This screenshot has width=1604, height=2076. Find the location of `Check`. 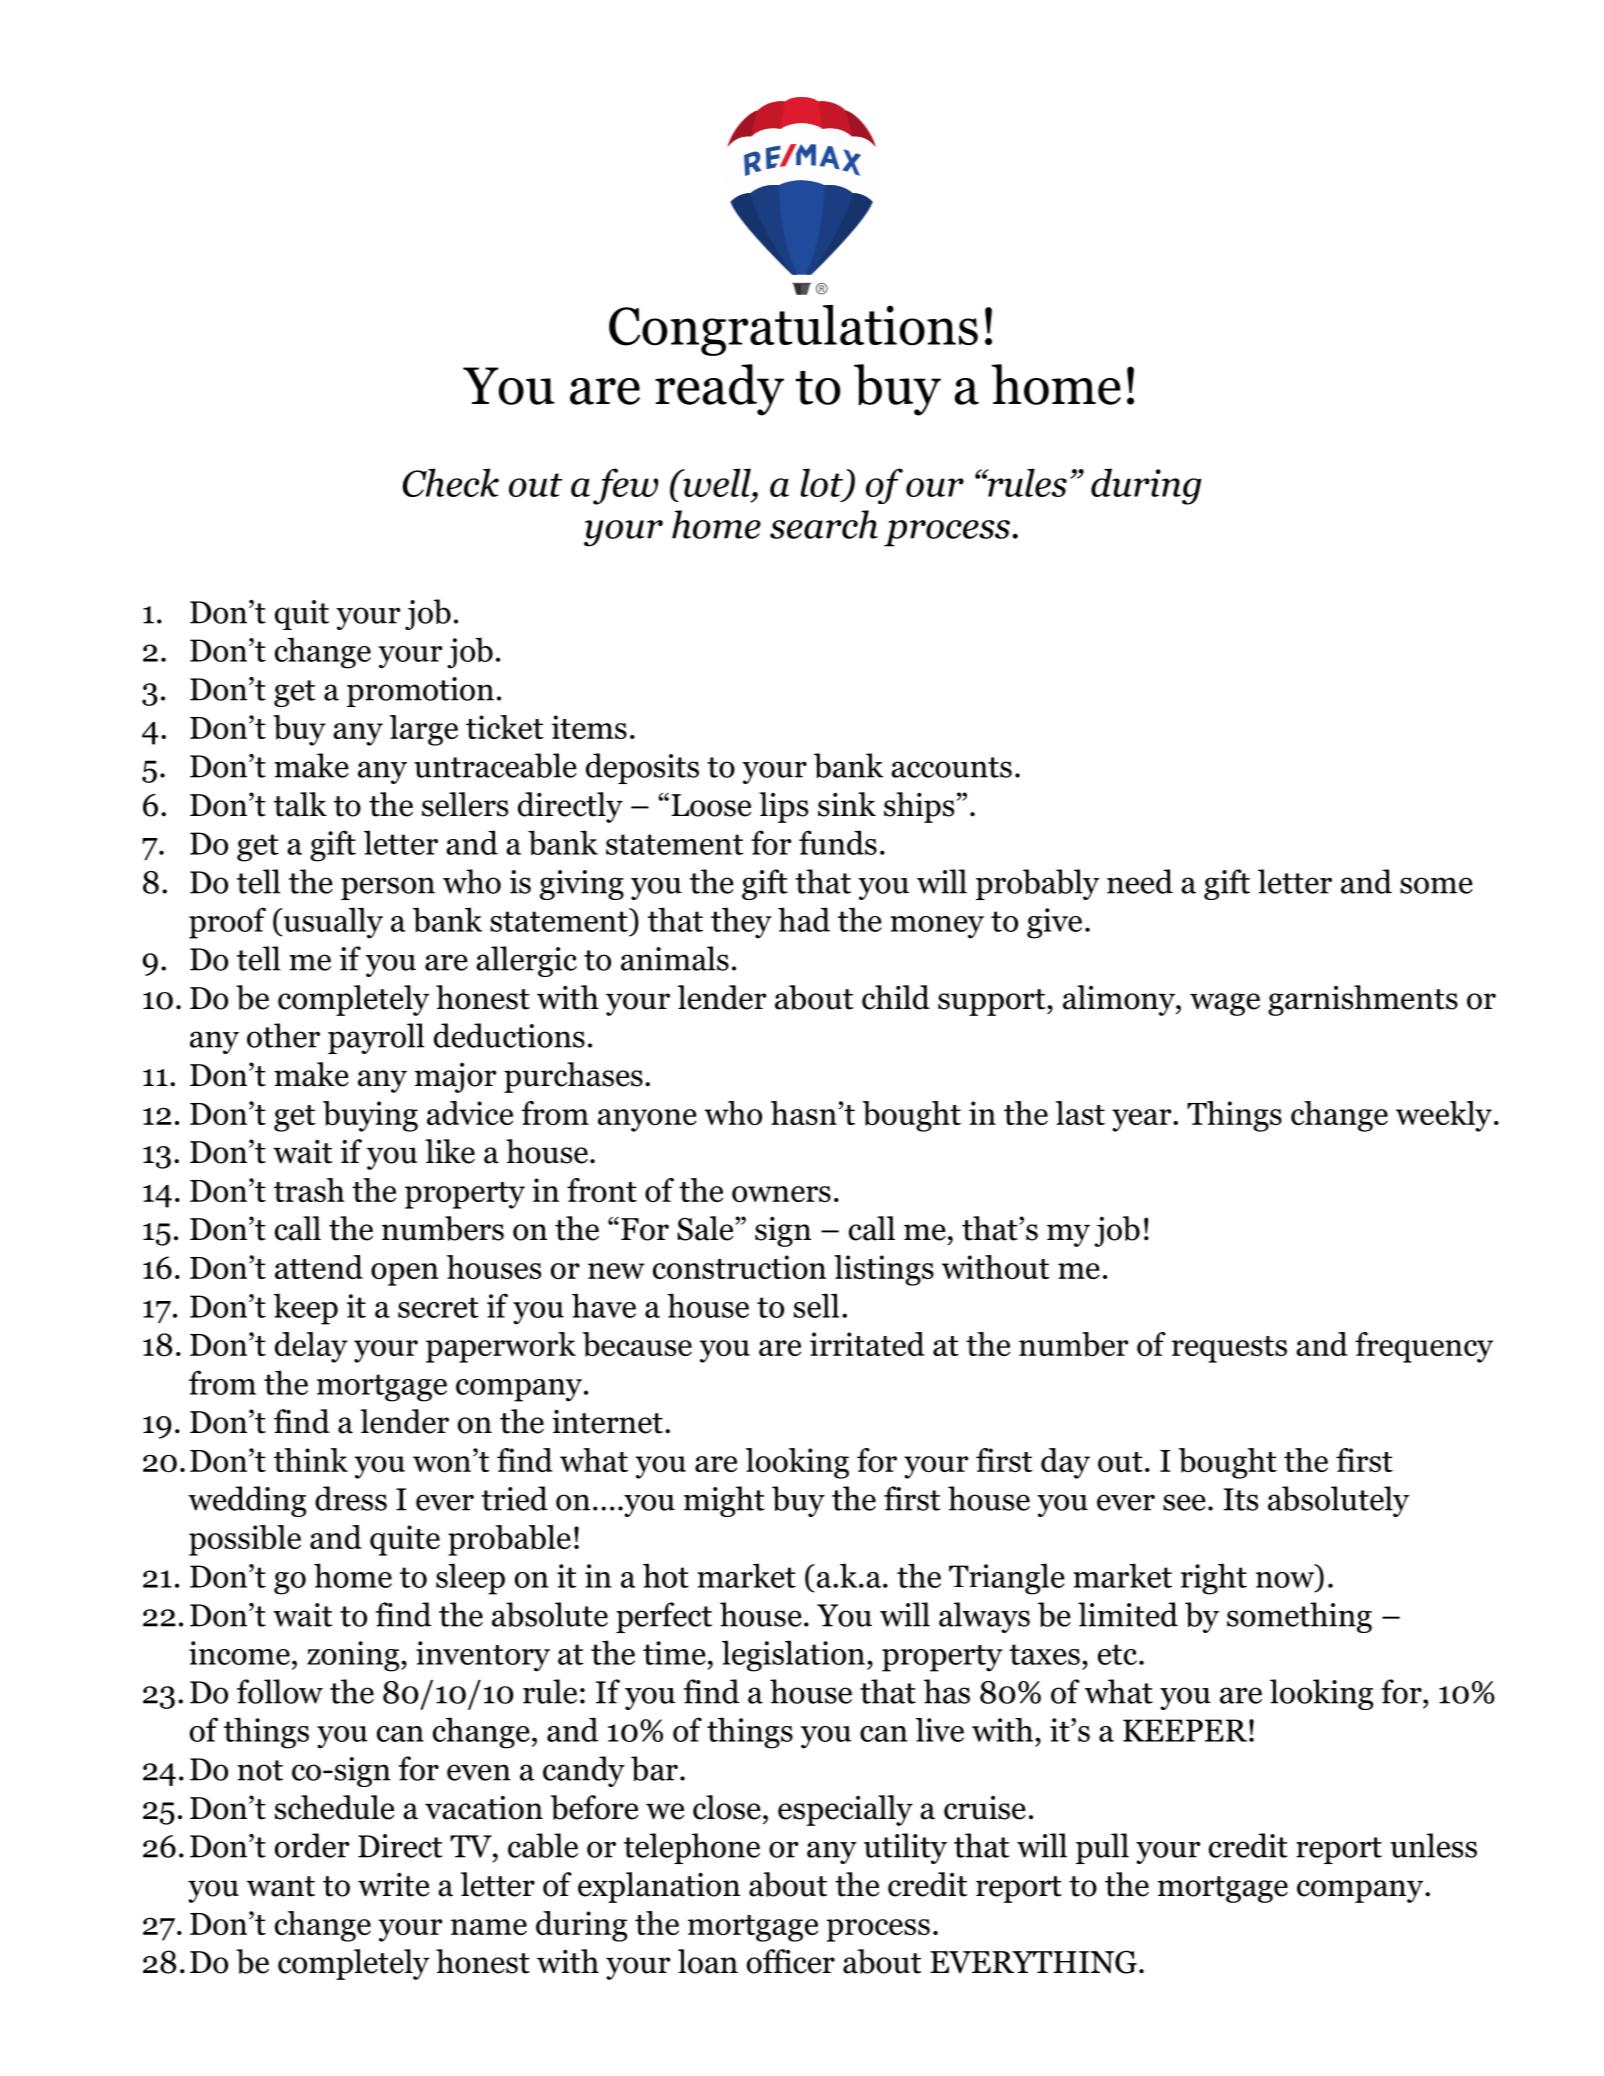

Check is located at coordinates (451, 482).
